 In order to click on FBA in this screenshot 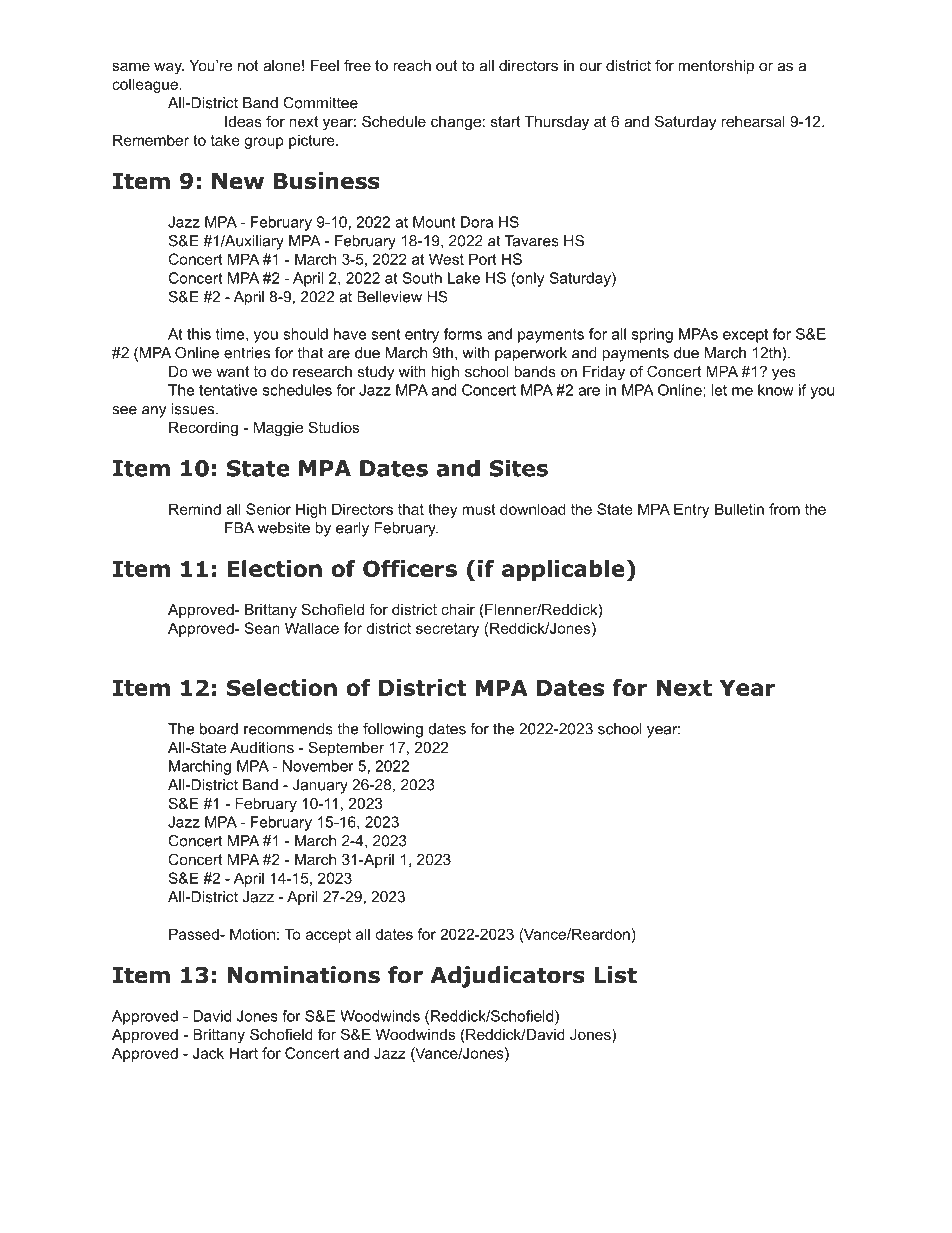, I will do `click(239, 528)`.
